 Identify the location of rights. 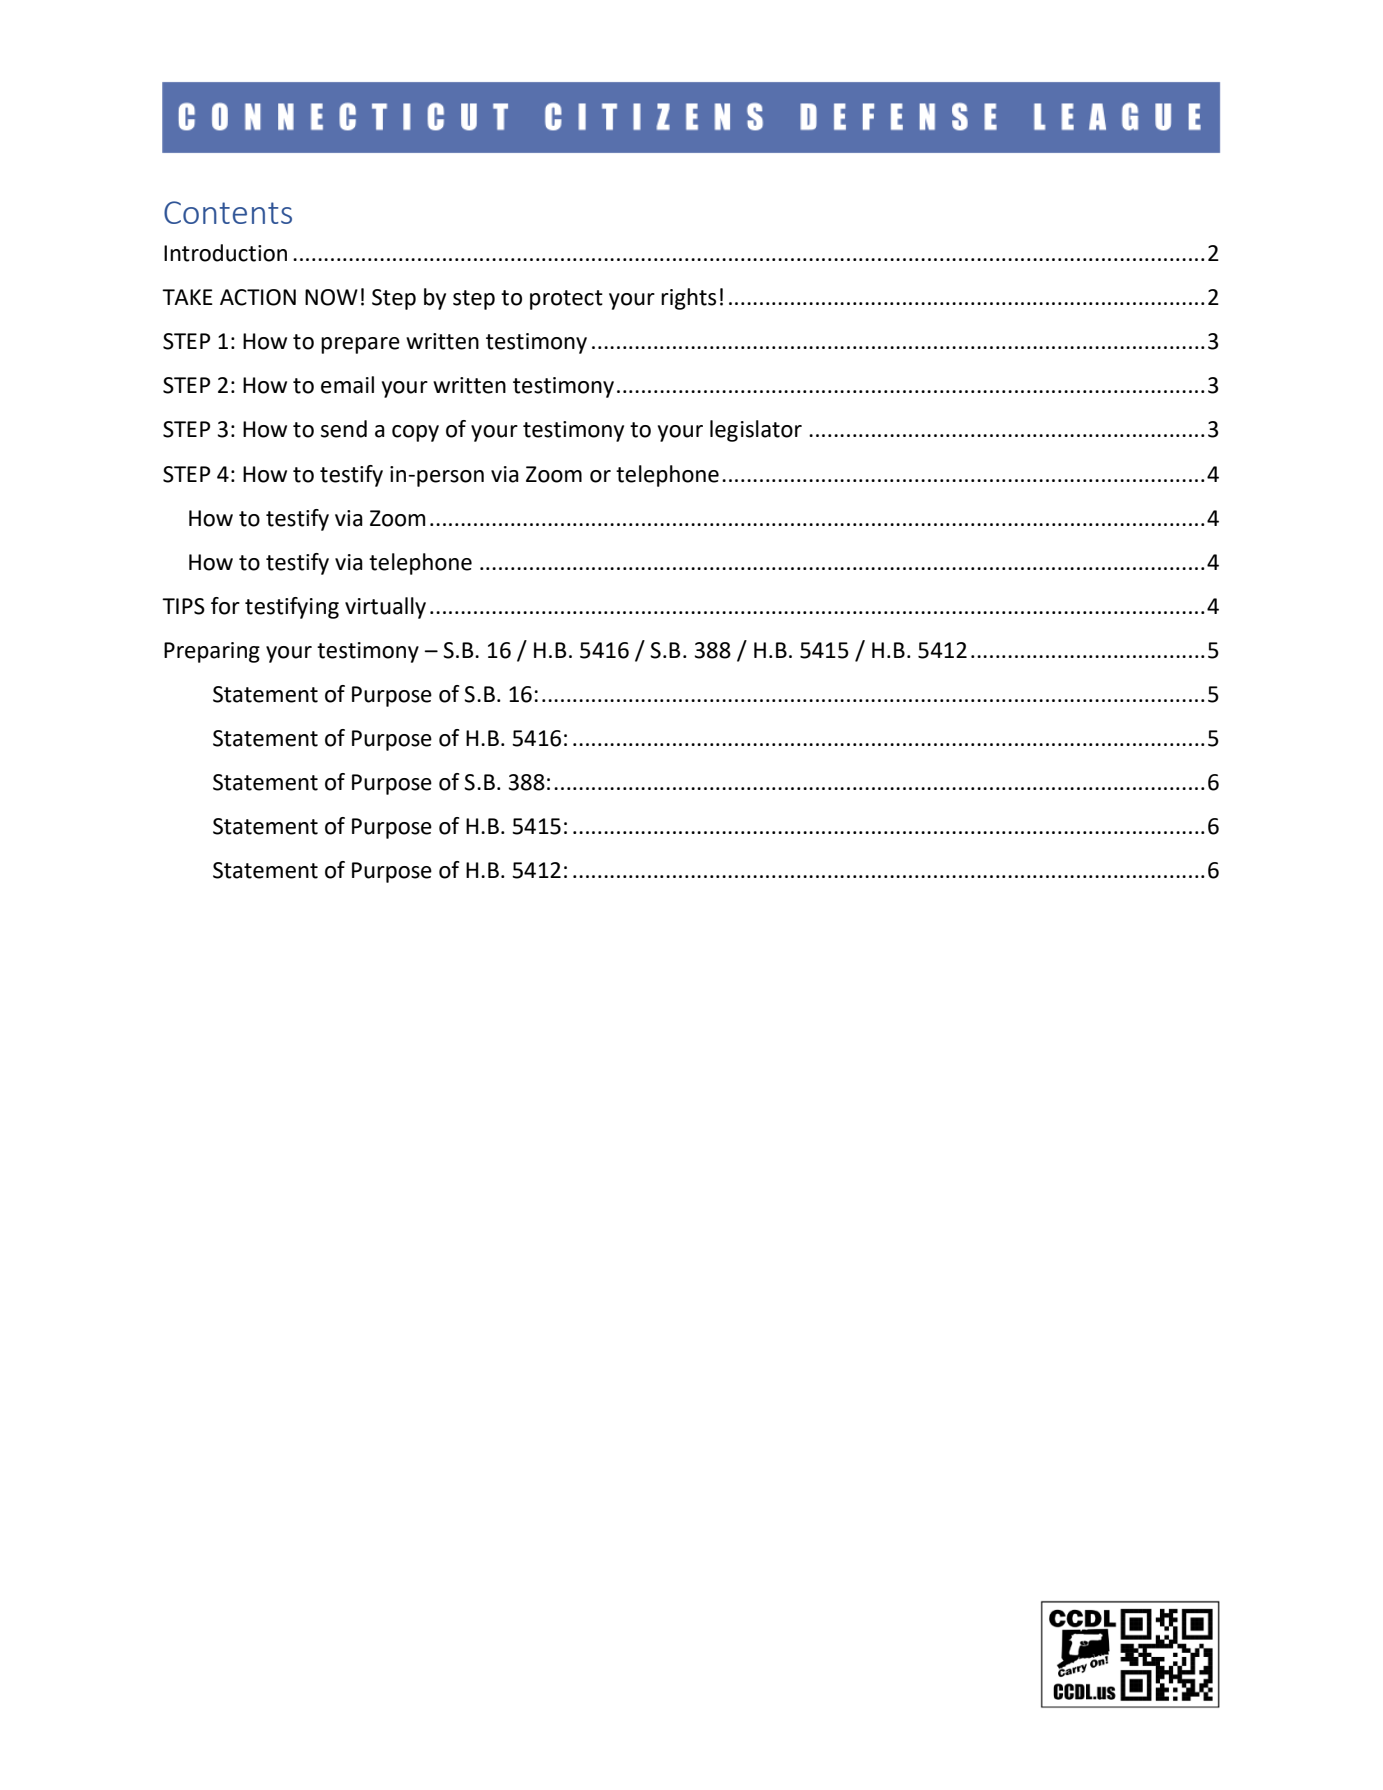
(688, 299).
